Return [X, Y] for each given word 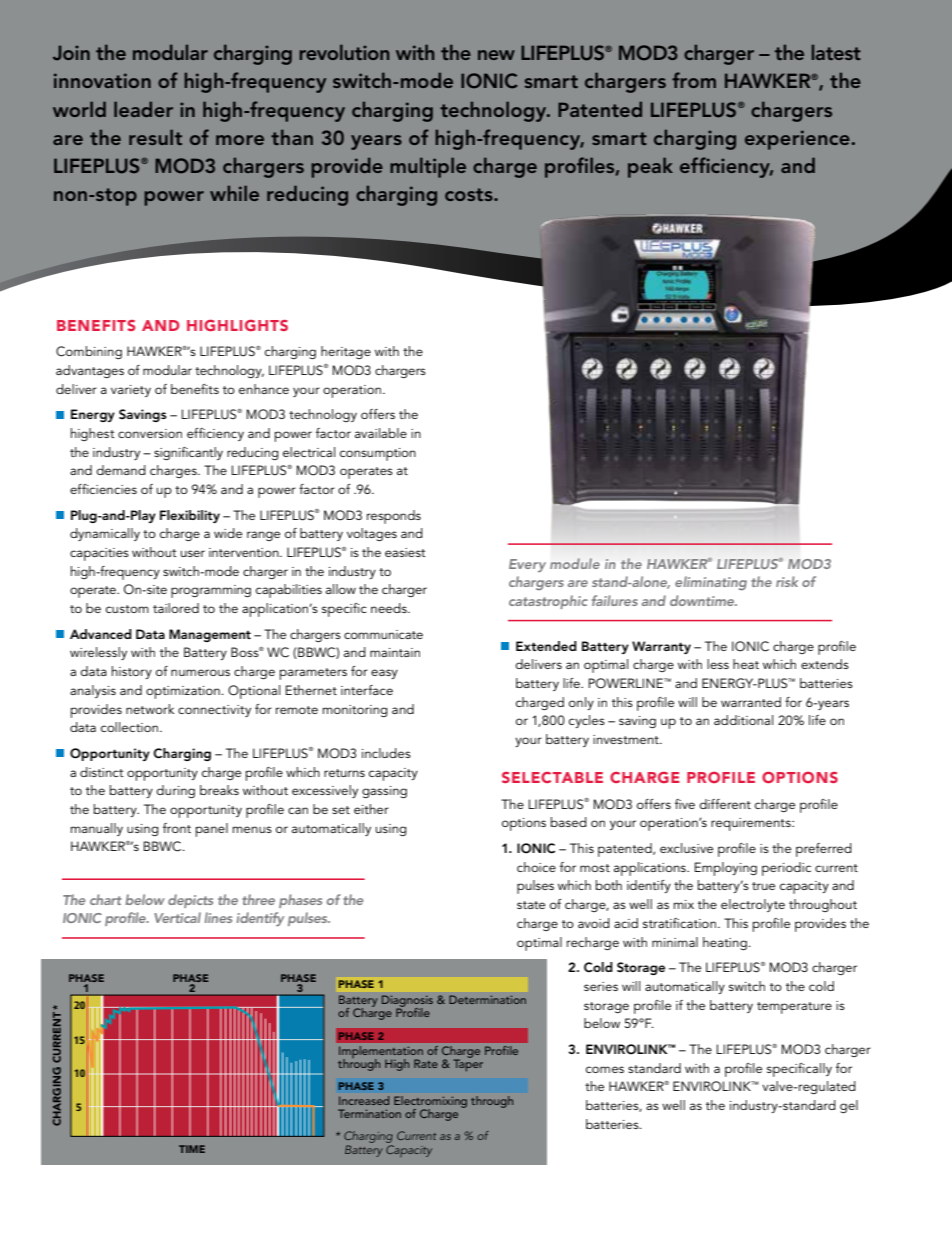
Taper [468, 1064]
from [694, 80]
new [496, 55]
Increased [364, 1100]
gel [849, 1106]
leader [143, 109]
